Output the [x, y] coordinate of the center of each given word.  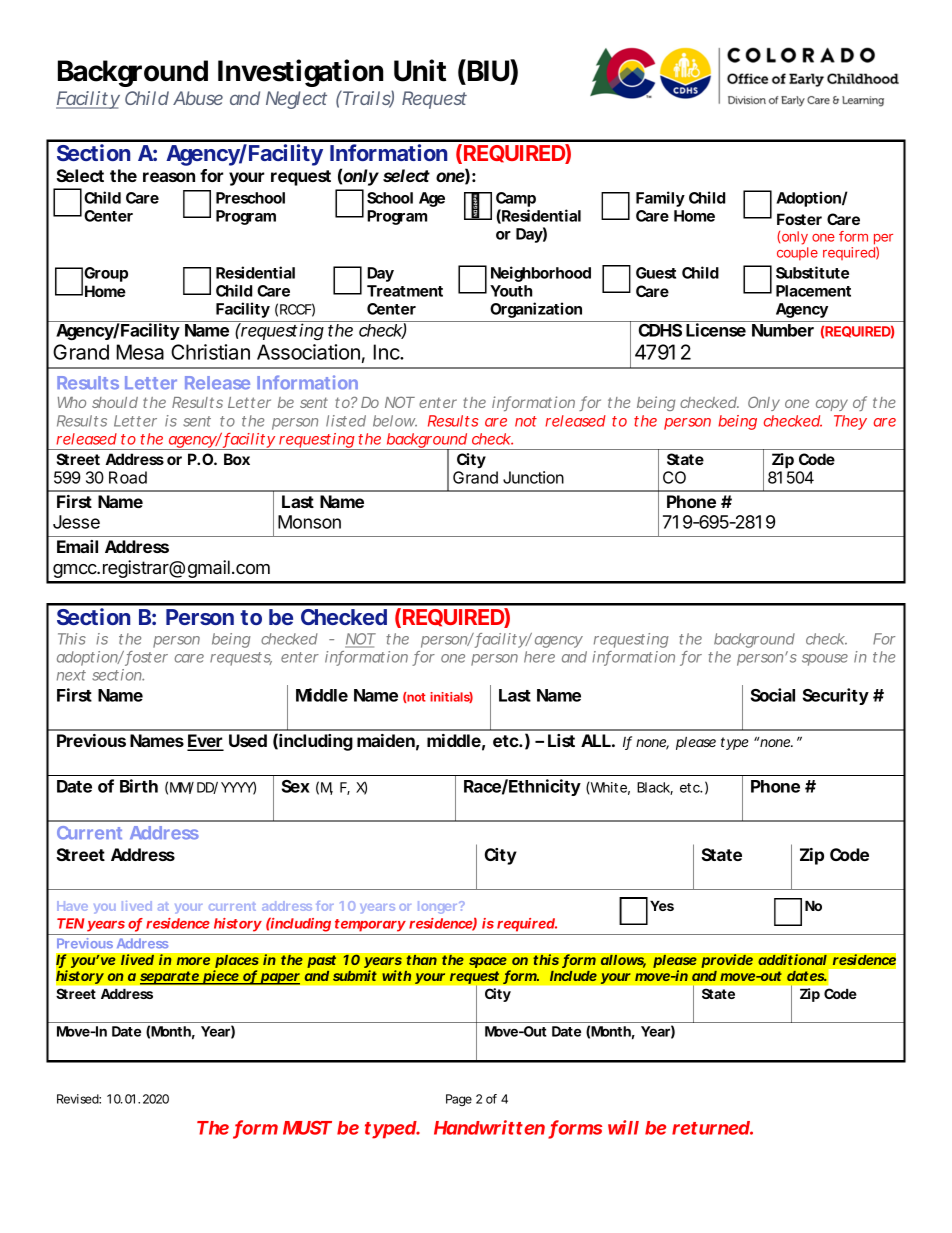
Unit [420, 70]
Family [660, 199]
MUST [306, 1128]
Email [77, 546]
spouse [825, 660]
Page [459, 1100]
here [539, 657]
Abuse [198, 98]
